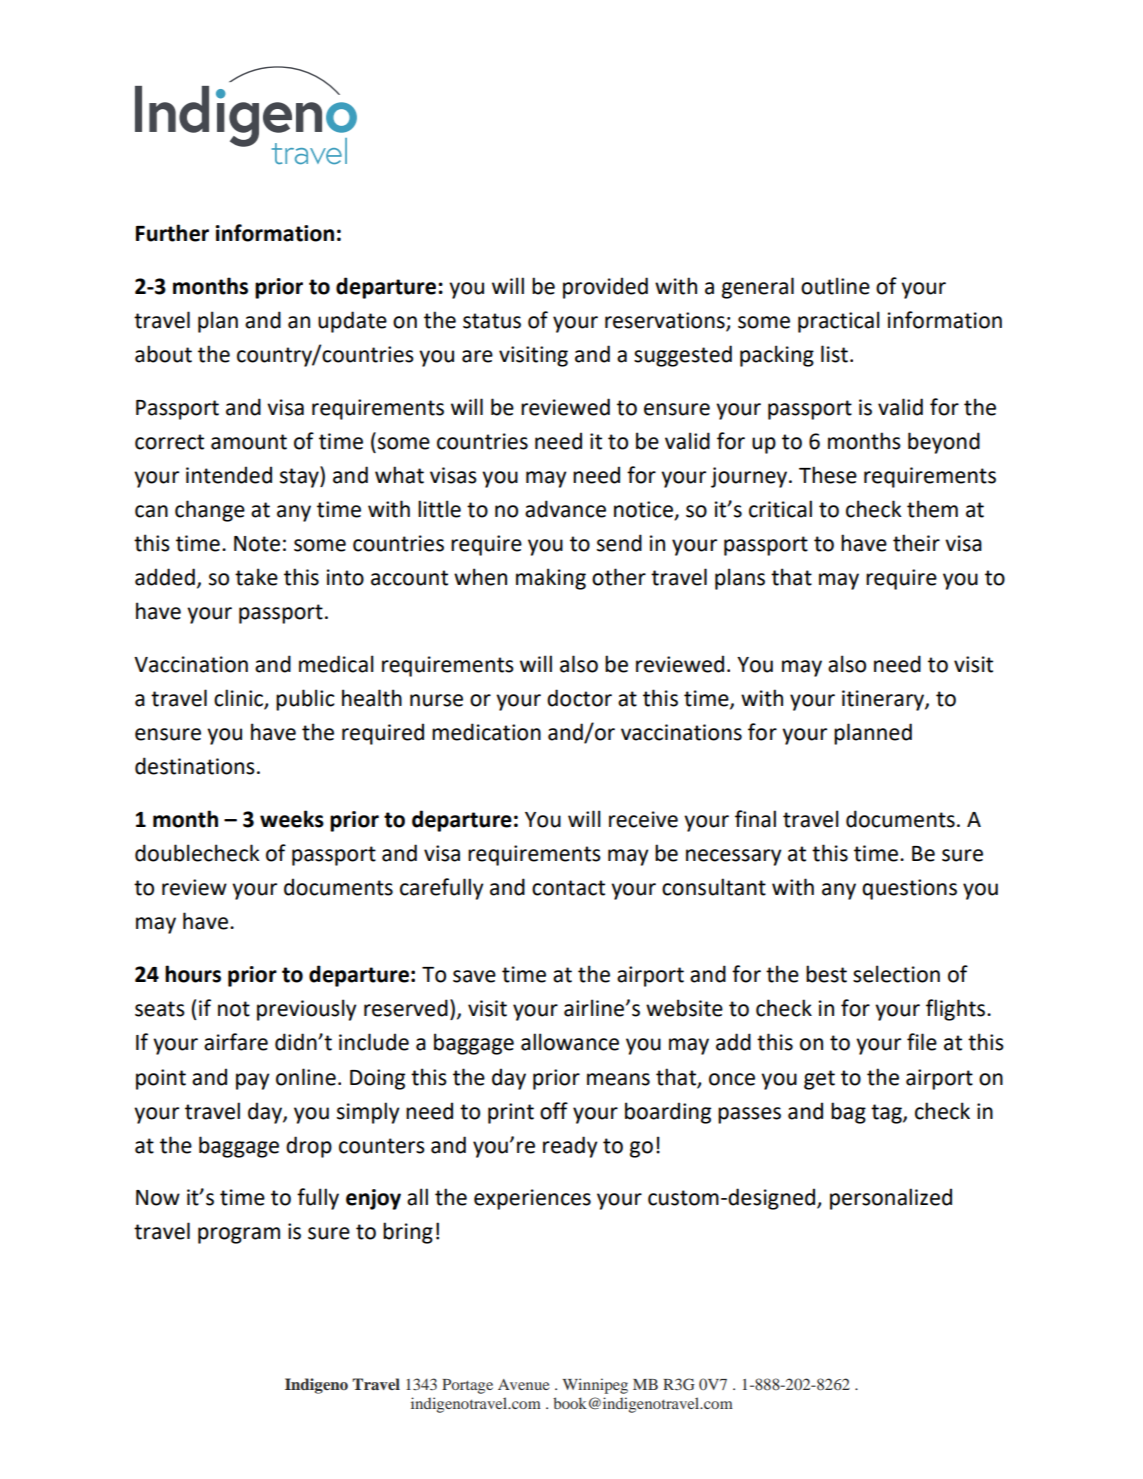  I want to click on Avenue, so click(523, 1384).
